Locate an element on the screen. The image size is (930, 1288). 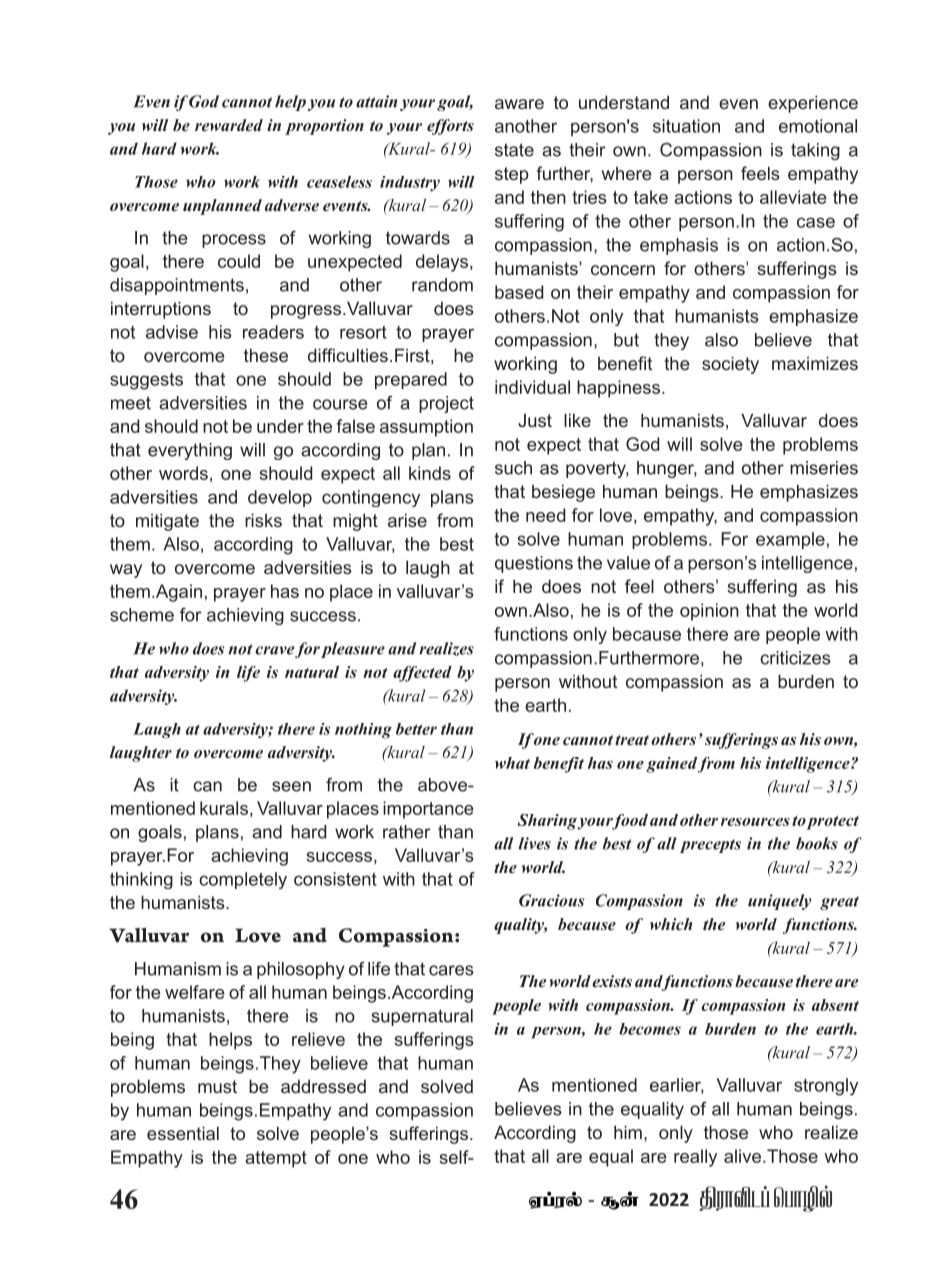
project is located at coordinates (446, 404).
